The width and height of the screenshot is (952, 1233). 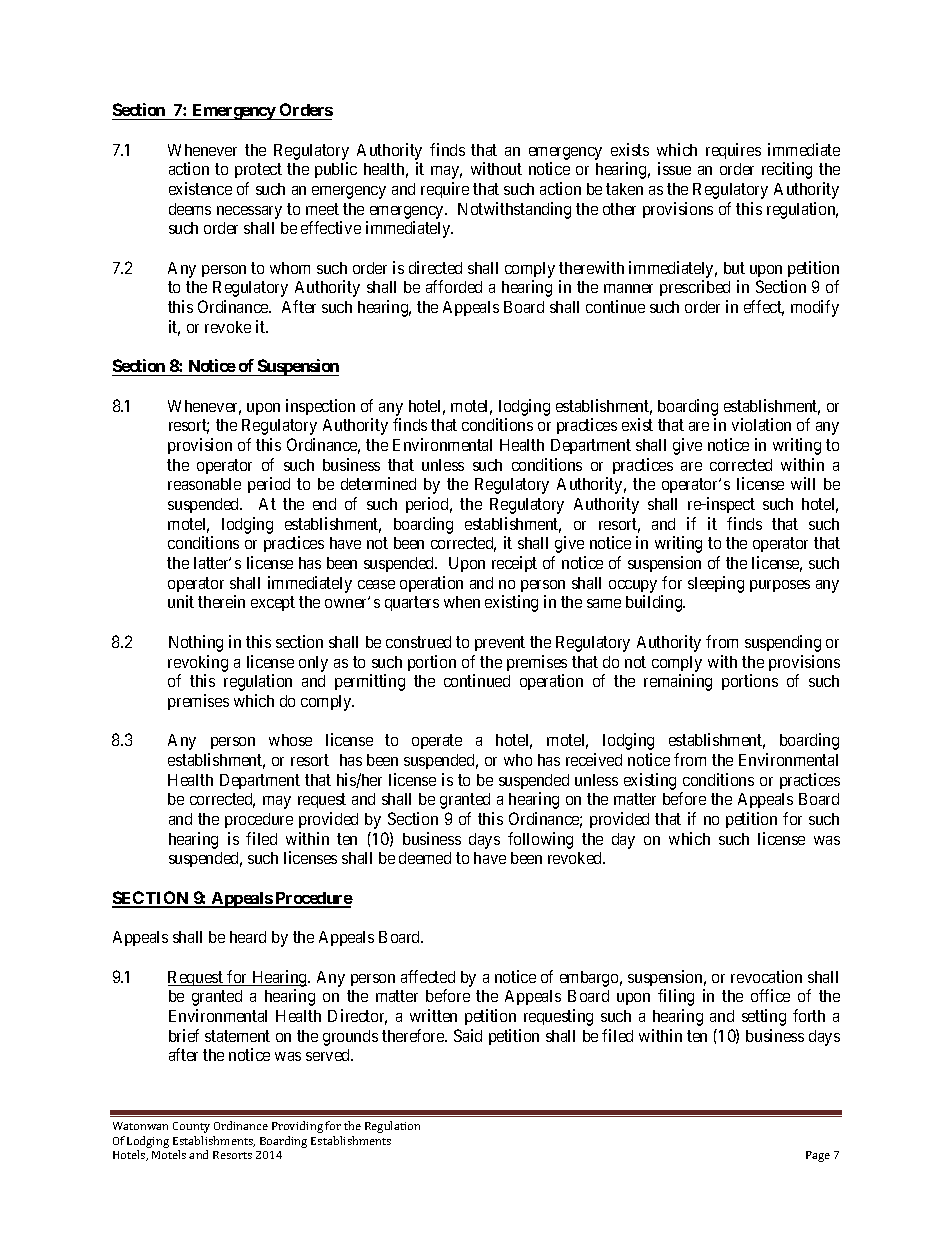 I want to click on received, so click(x=594, y=759).
